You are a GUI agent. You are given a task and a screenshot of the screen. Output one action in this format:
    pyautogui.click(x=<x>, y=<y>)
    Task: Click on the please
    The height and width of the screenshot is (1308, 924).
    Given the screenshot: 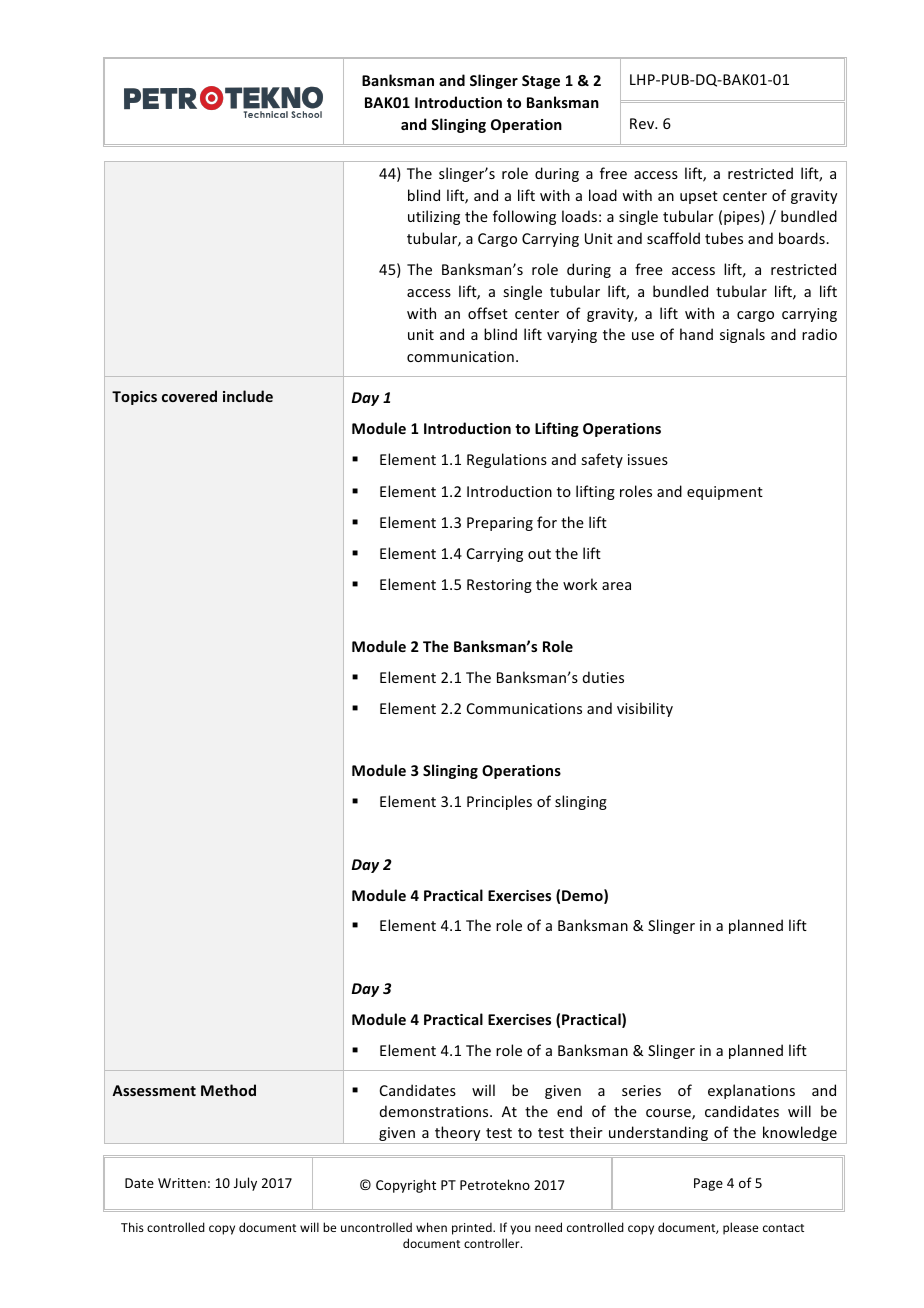 What is the action you would take?
    pyautogui.click(x=740, y=1228)
